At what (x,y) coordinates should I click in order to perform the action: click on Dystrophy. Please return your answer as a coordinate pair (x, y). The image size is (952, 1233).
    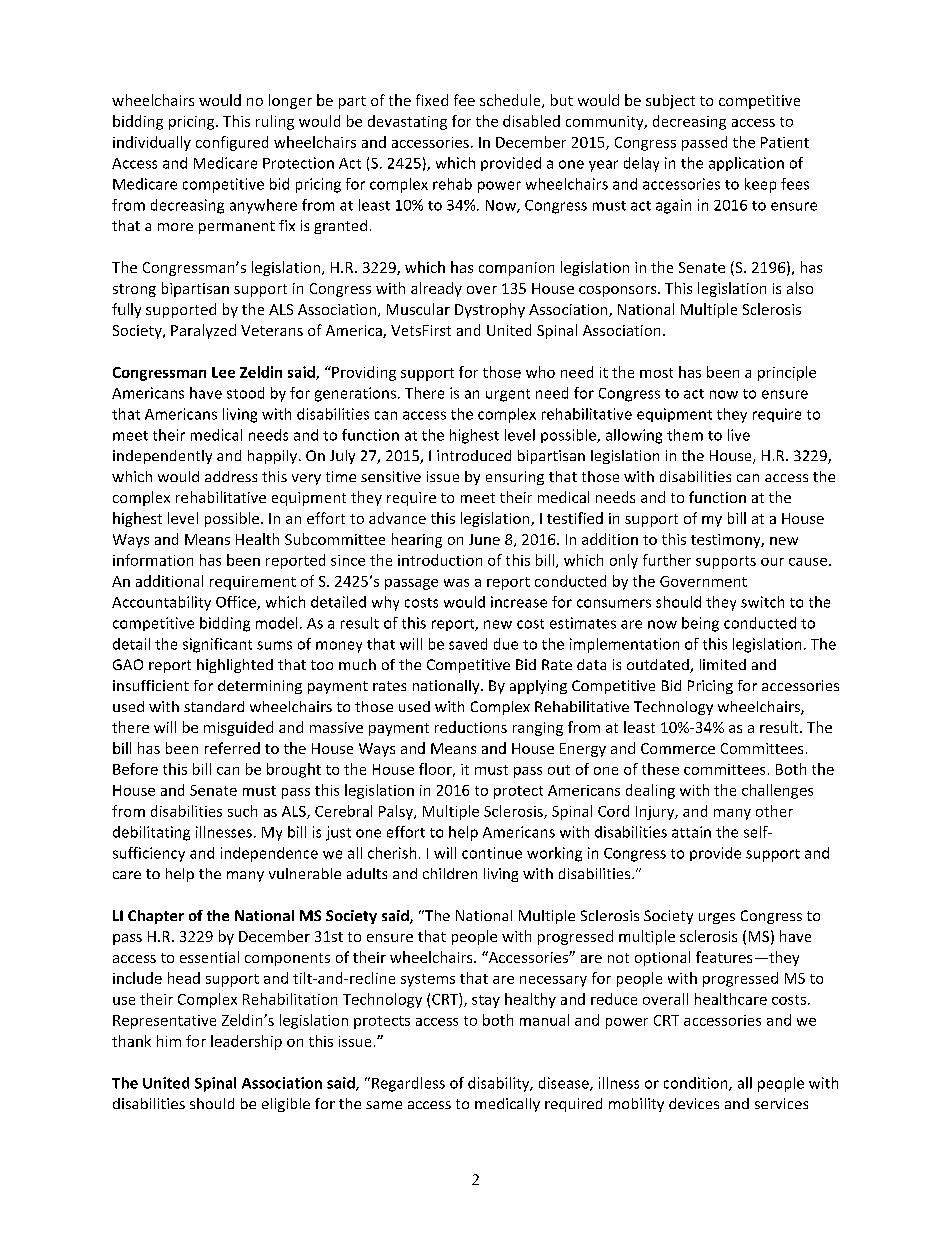
    Looking at the image, I should click on (490, 310).
